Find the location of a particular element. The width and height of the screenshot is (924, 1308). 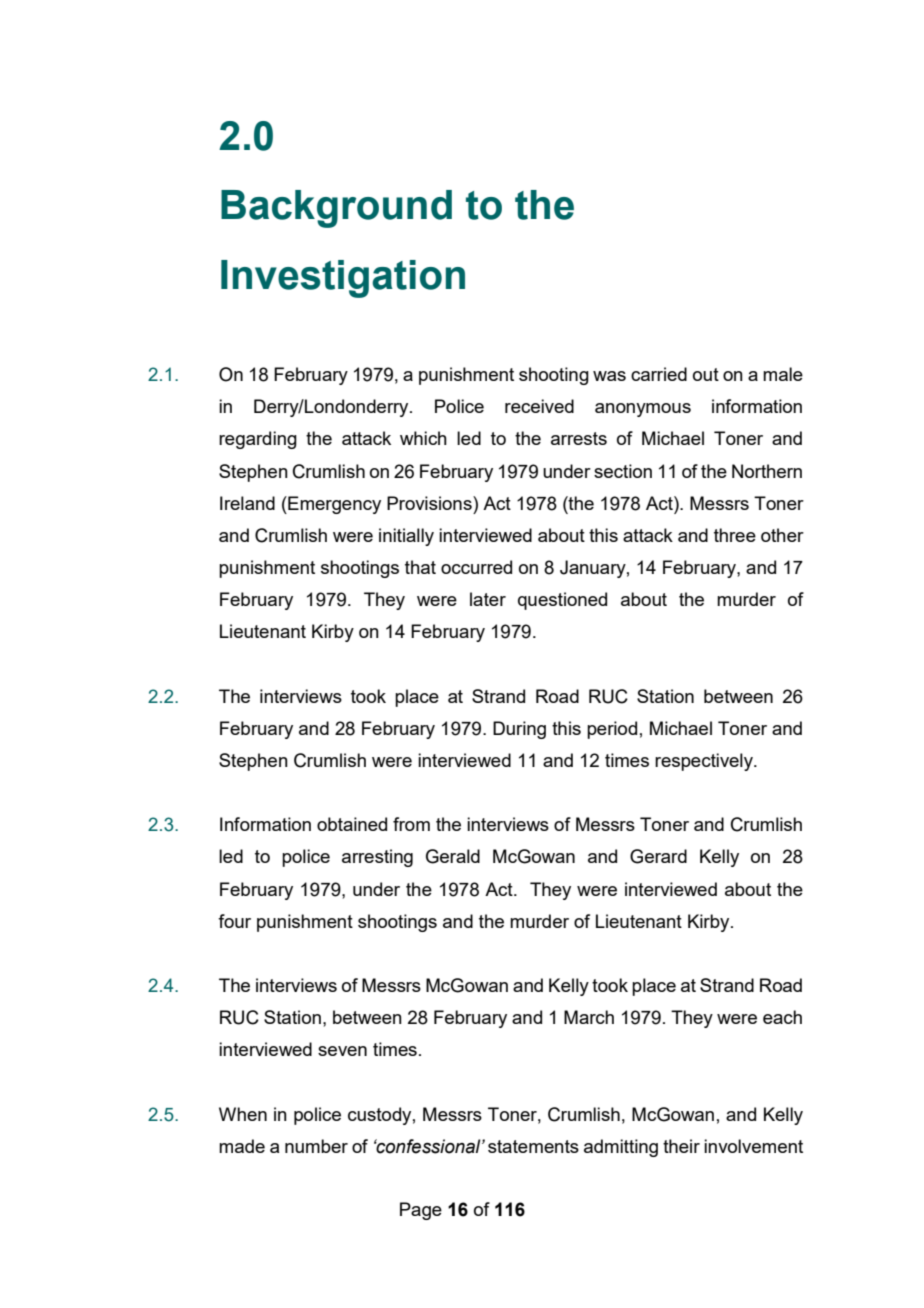

each is located at coordinates (782, 1017).
